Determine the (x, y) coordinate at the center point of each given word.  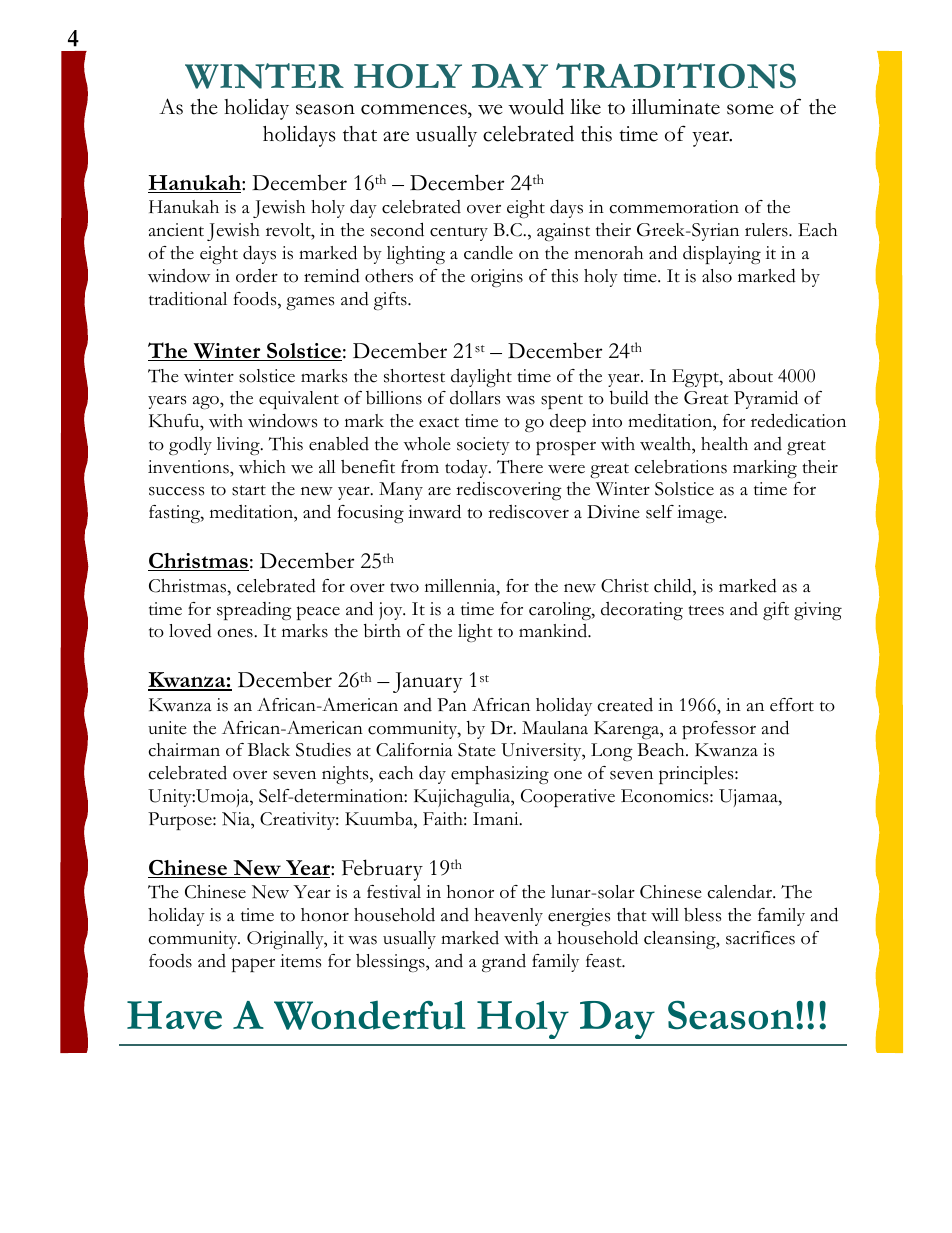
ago (206, 402)
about (751, 376)
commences (415, 109)
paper (253, 965)
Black (269, 750)
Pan (452, 704)
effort (792, 705)
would (536, 106)
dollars (475, 398)
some (750, 109)
